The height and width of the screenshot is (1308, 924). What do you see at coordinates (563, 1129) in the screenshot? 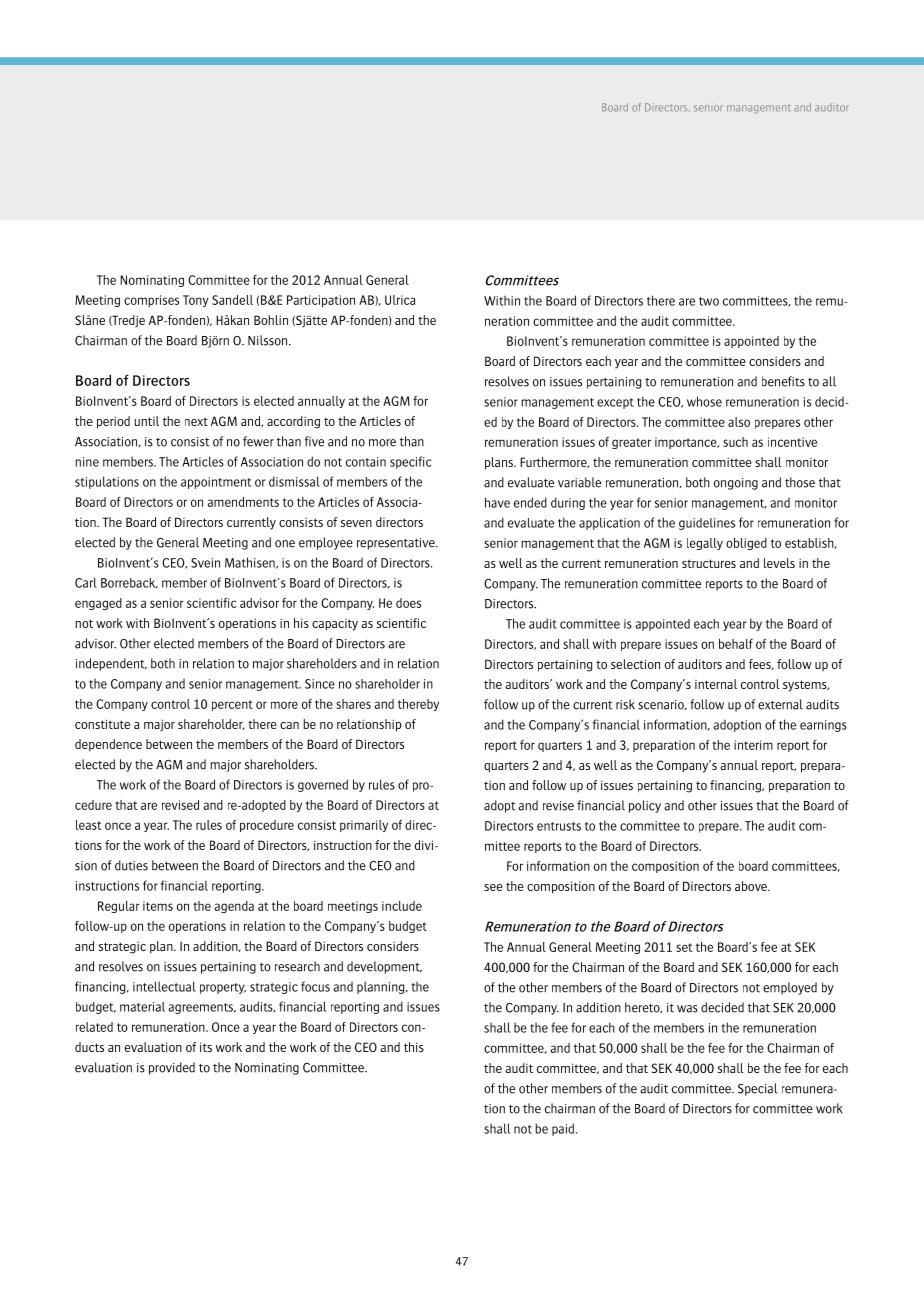
I see `paid` at bounding box center [563, 1129].
